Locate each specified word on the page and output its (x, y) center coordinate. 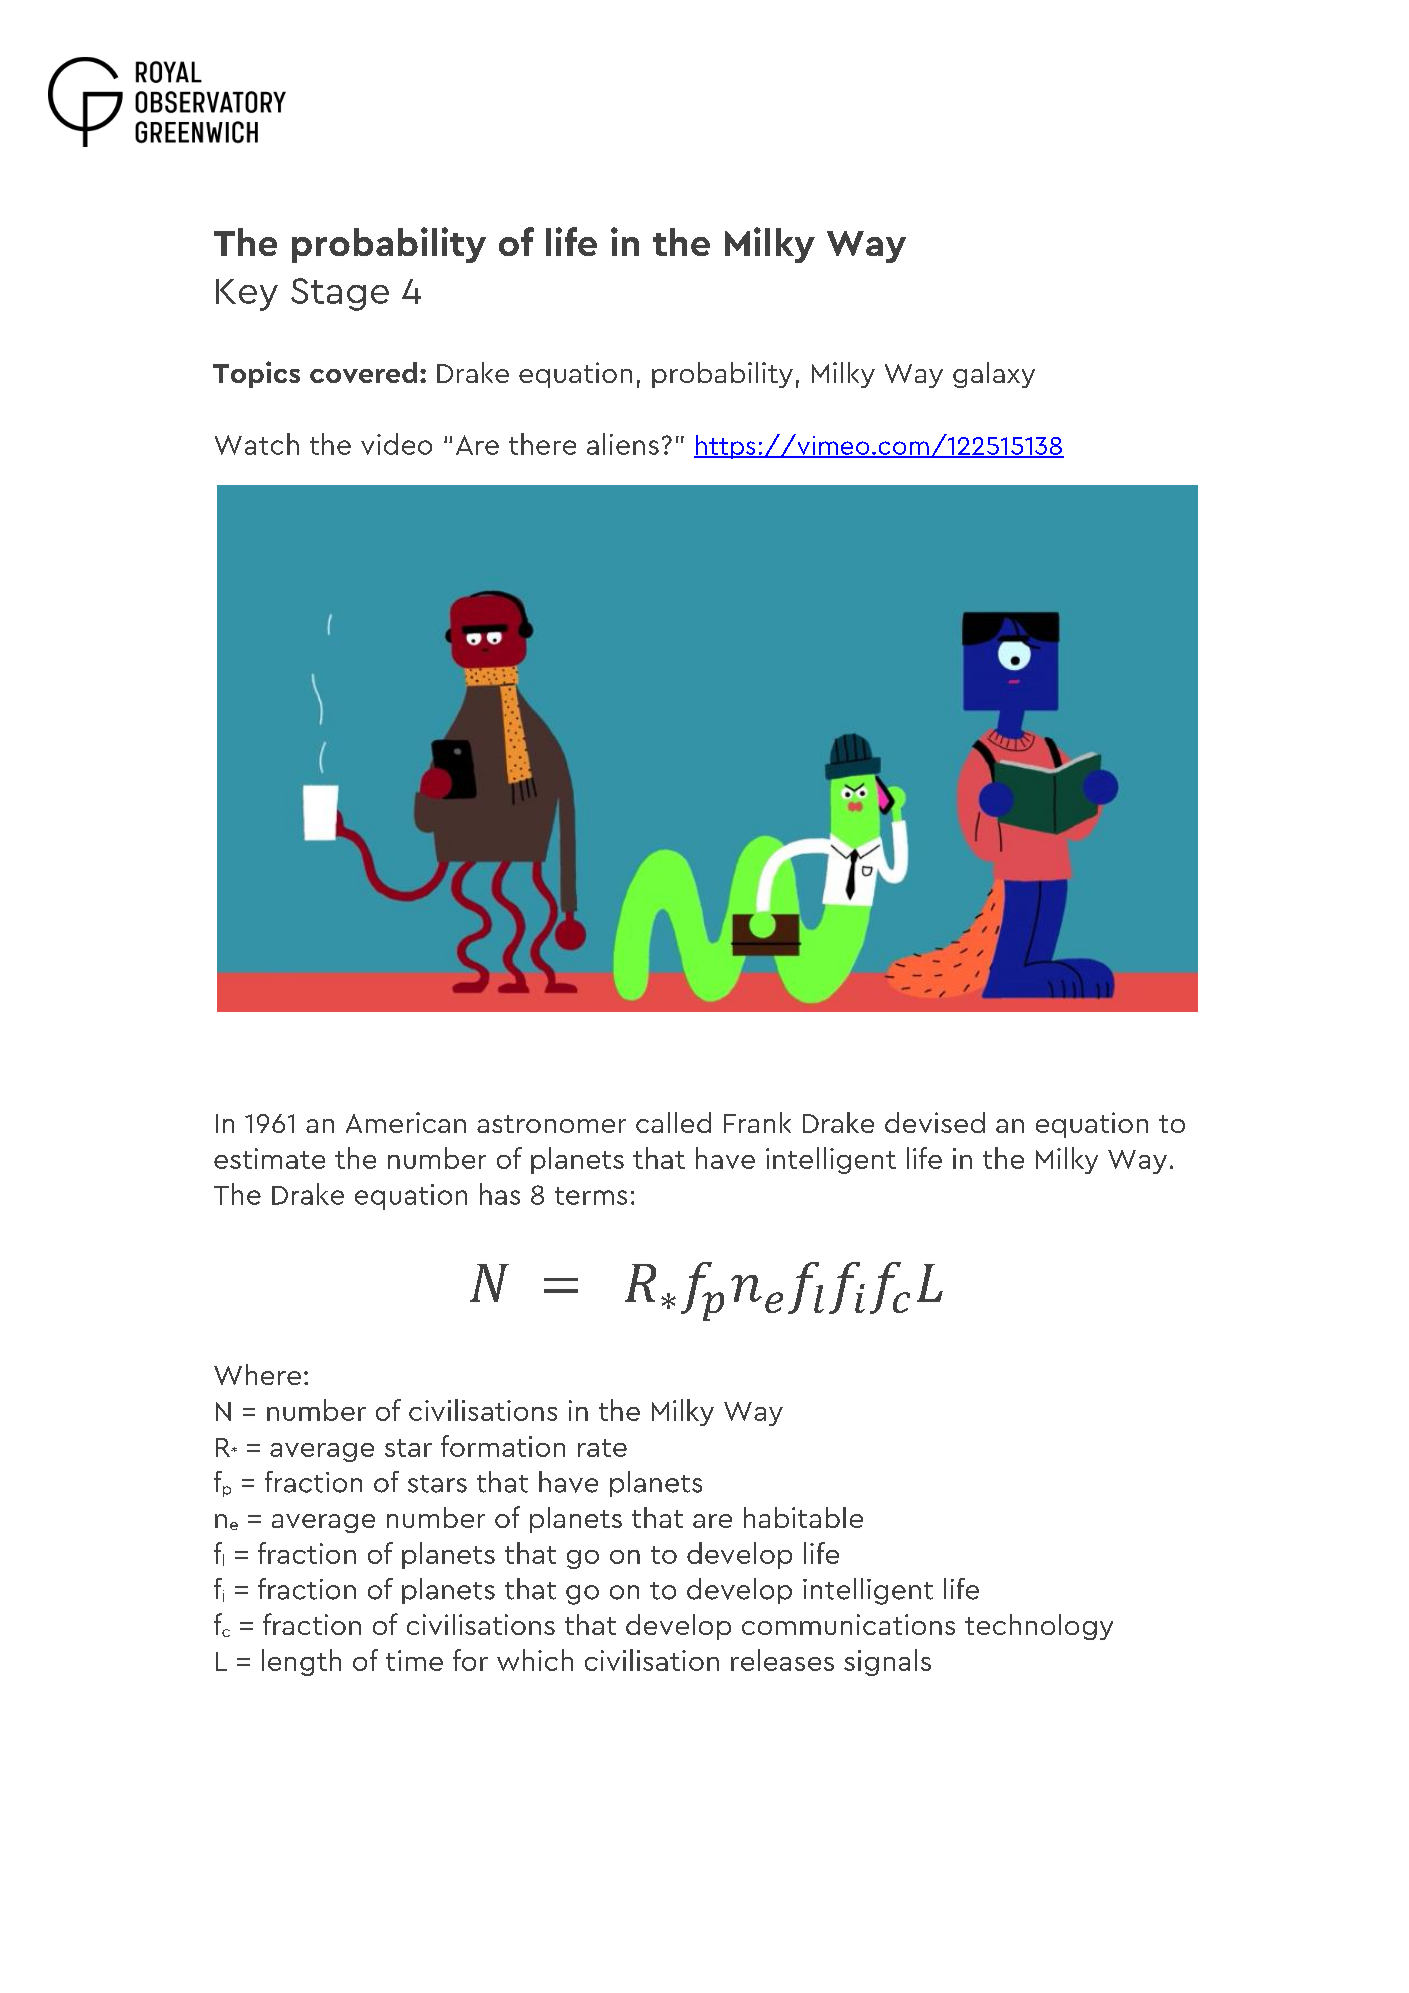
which (535, 1660)
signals (887, 1662)
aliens (623, 444)
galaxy (994, 375)
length (301, 1662)
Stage (340, 294)
